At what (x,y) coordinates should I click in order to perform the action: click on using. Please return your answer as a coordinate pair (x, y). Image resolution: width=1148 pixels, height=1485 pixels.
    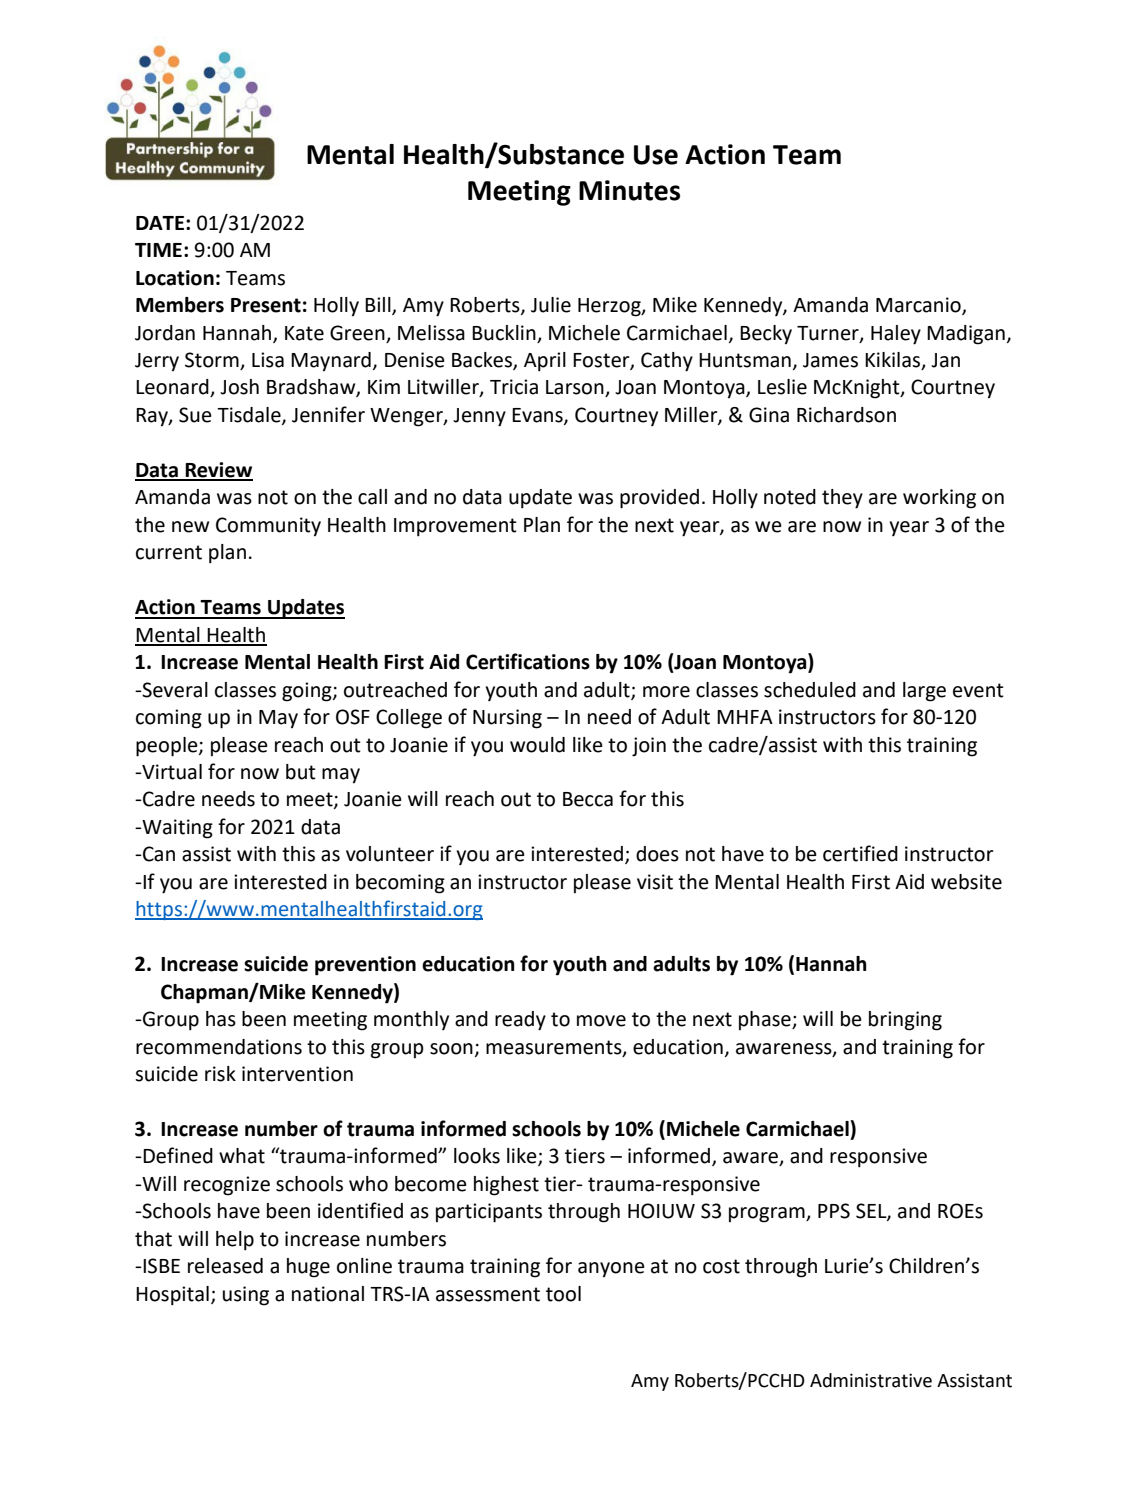
    Looking at the image, I should click on (246, 1296).
